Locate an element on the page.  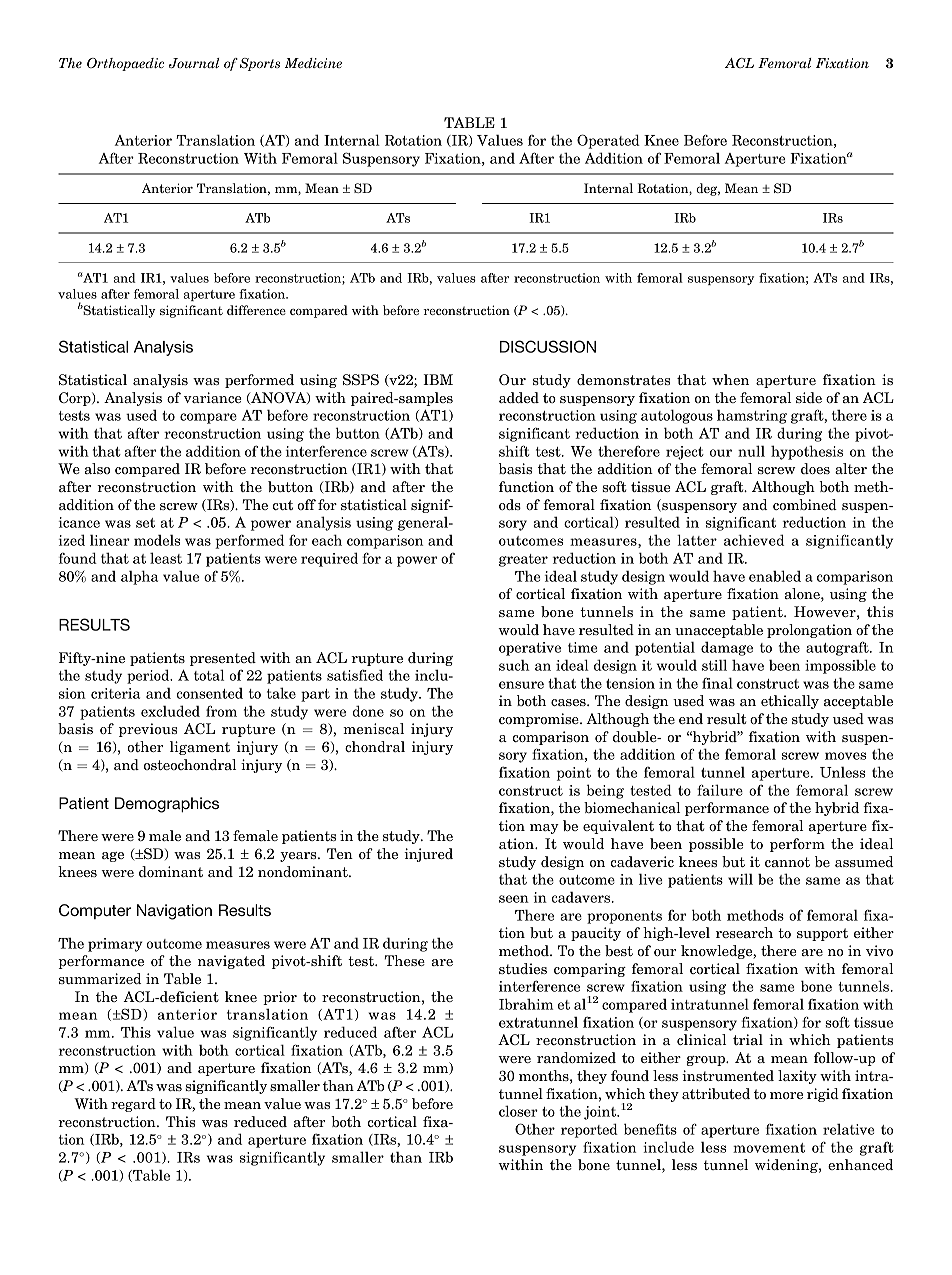
Operated is located at coordinates (608, 141).
